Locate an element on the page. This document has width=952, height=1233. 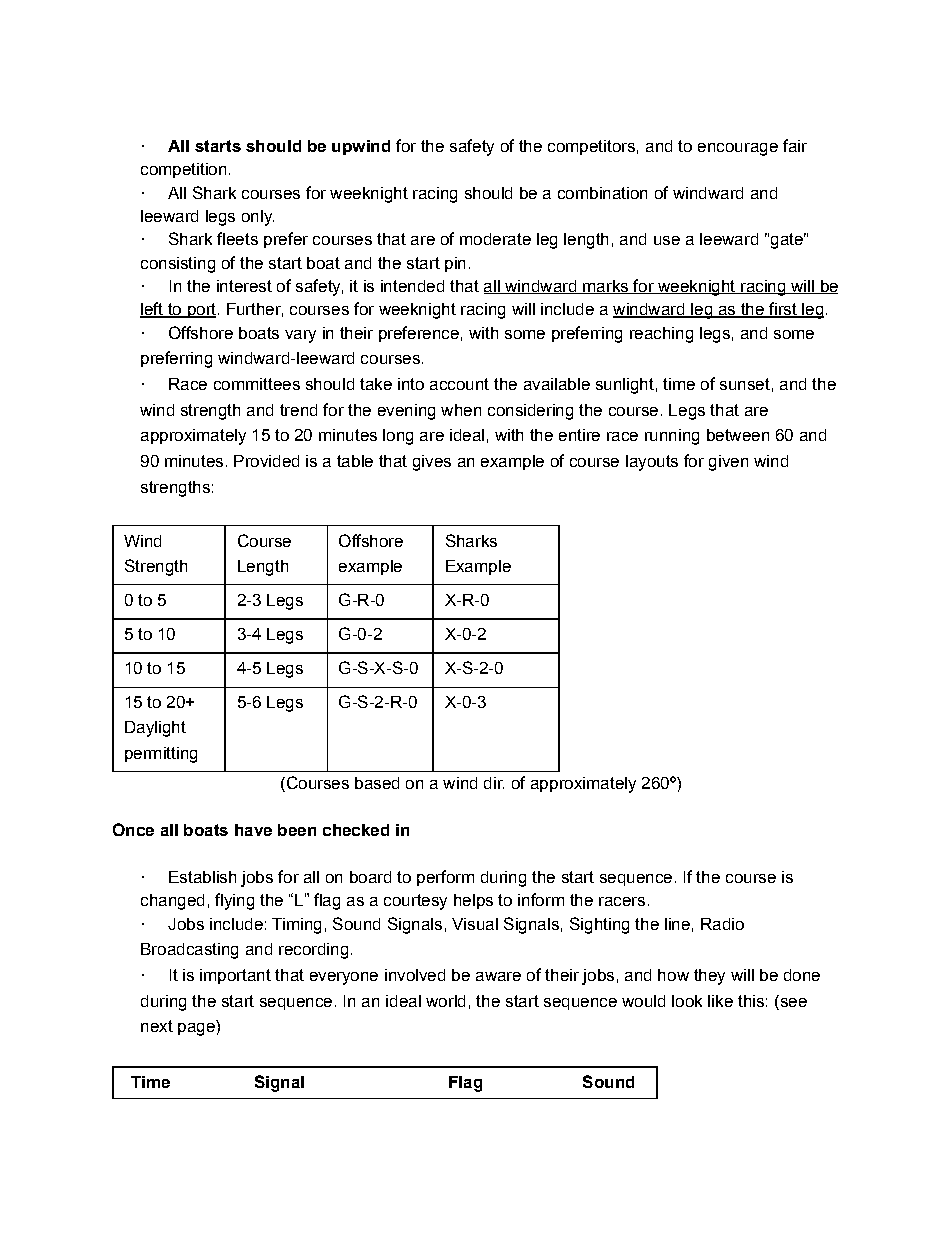
Radio is located at coordinates (722, 924).
